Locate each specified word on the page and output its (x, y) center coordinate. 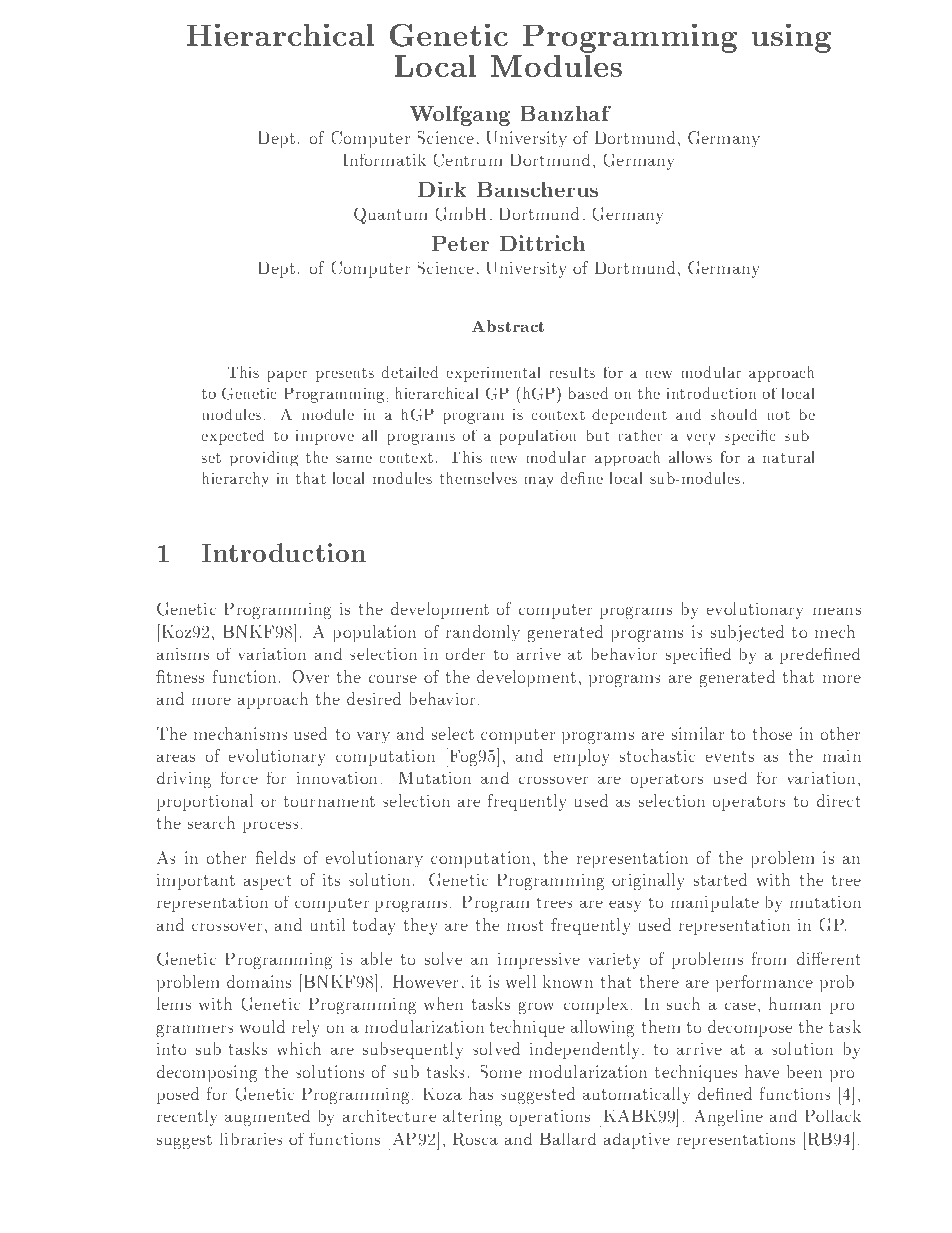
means (837, 611)
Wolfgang (460, 116)
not (778, 415)
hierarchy (235, 479)
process (270, 827)
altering (473, 1117)
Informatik (384, 159)
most (525, 925)
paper (287, 376)
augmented (267, 1117)
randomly (483, 633)
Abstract (508, 326)
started (720, 879)
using (791, 38)
